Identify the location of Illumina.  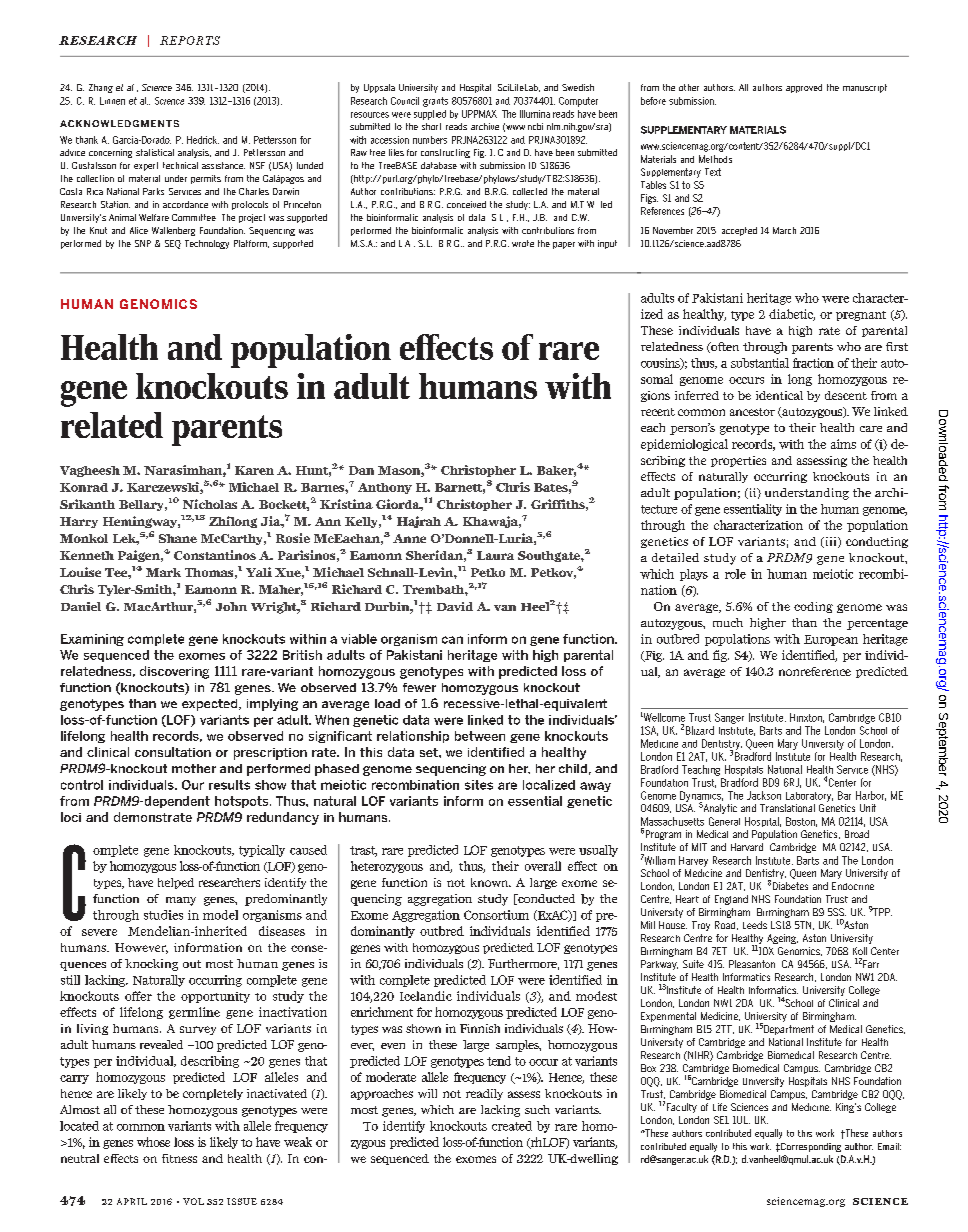
(535, 114).
